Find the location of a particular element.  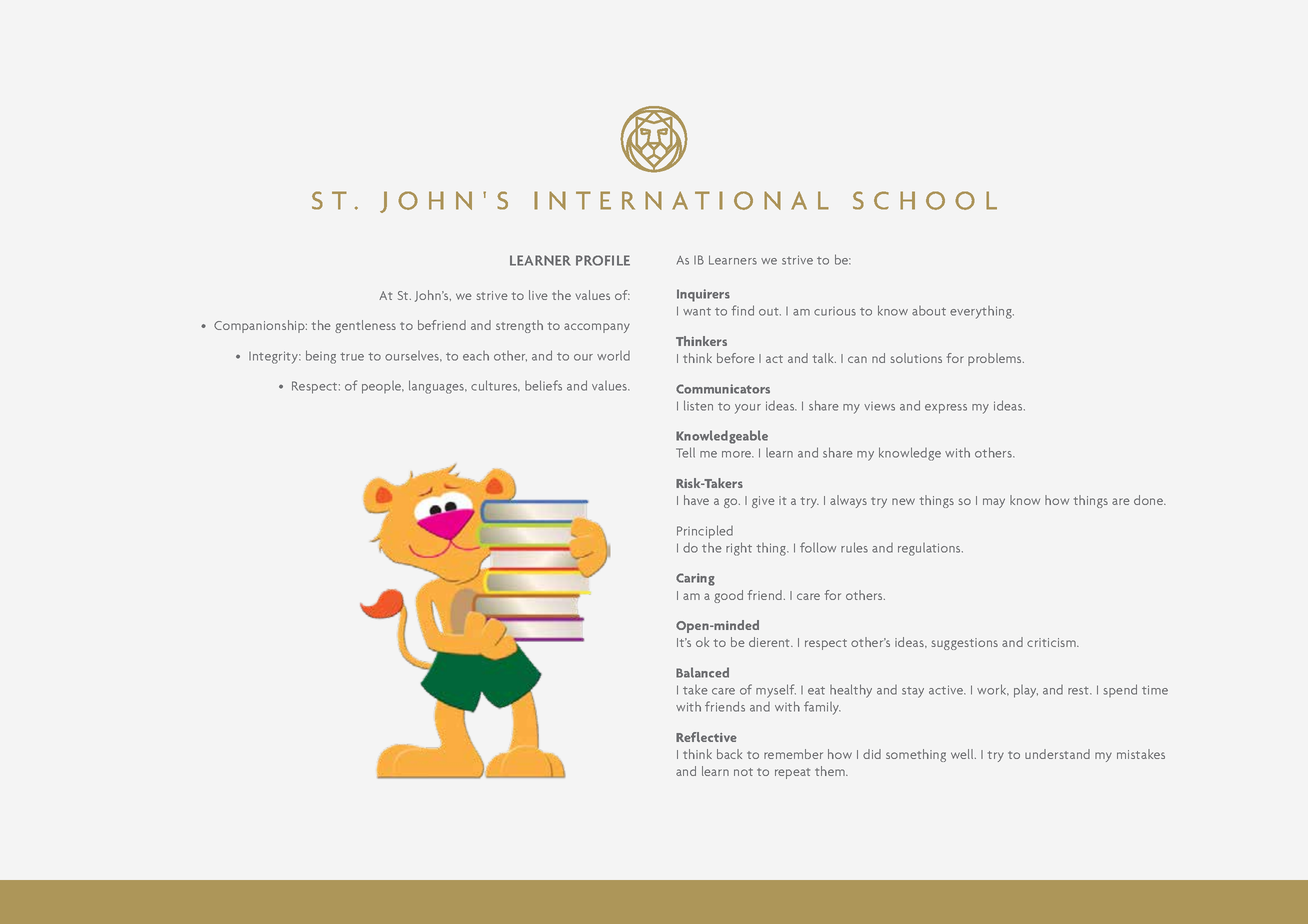

regulations is located at coordinates (930, 549).
